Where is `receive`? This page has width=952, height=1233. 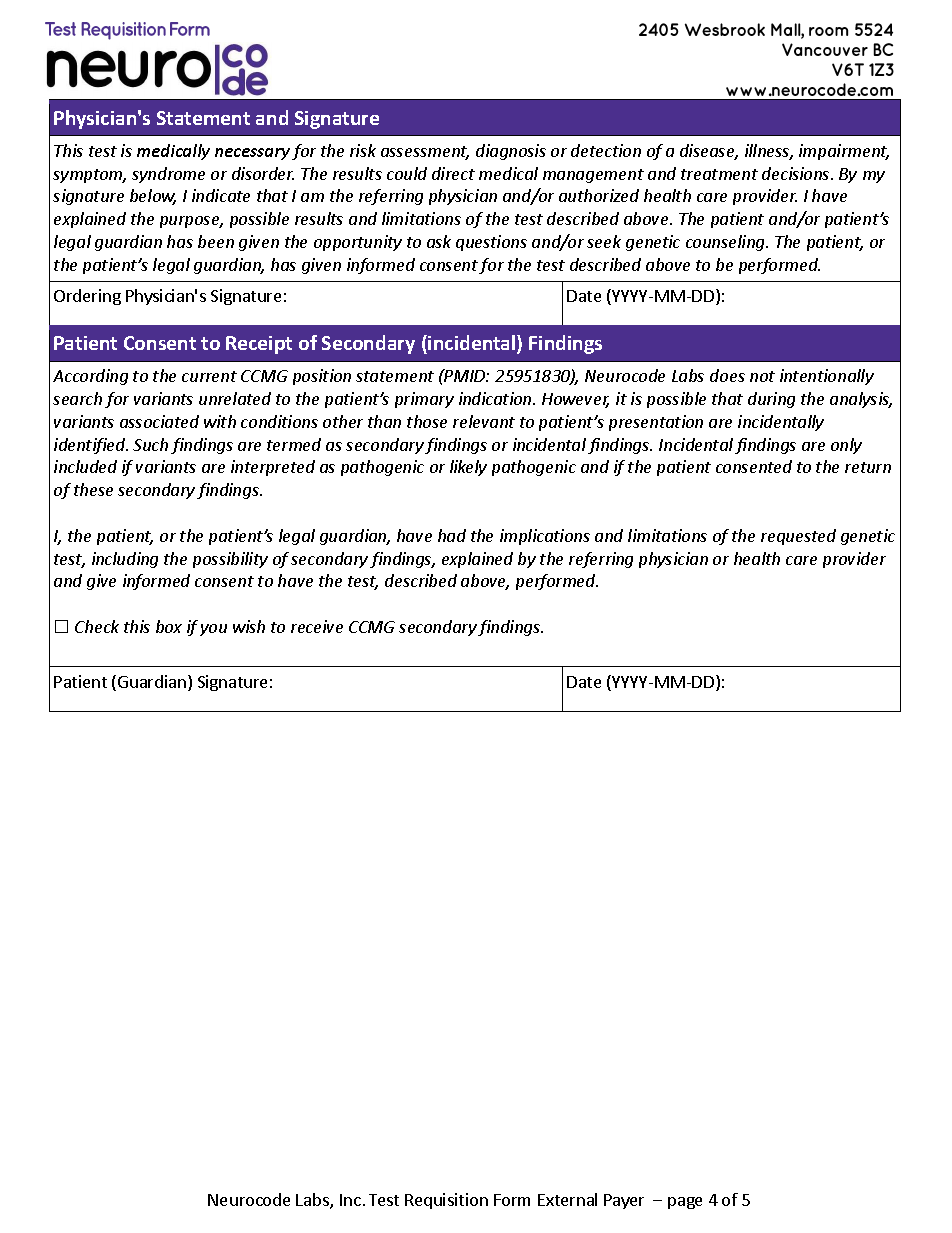 receive is located at coordinates (317, 626).
